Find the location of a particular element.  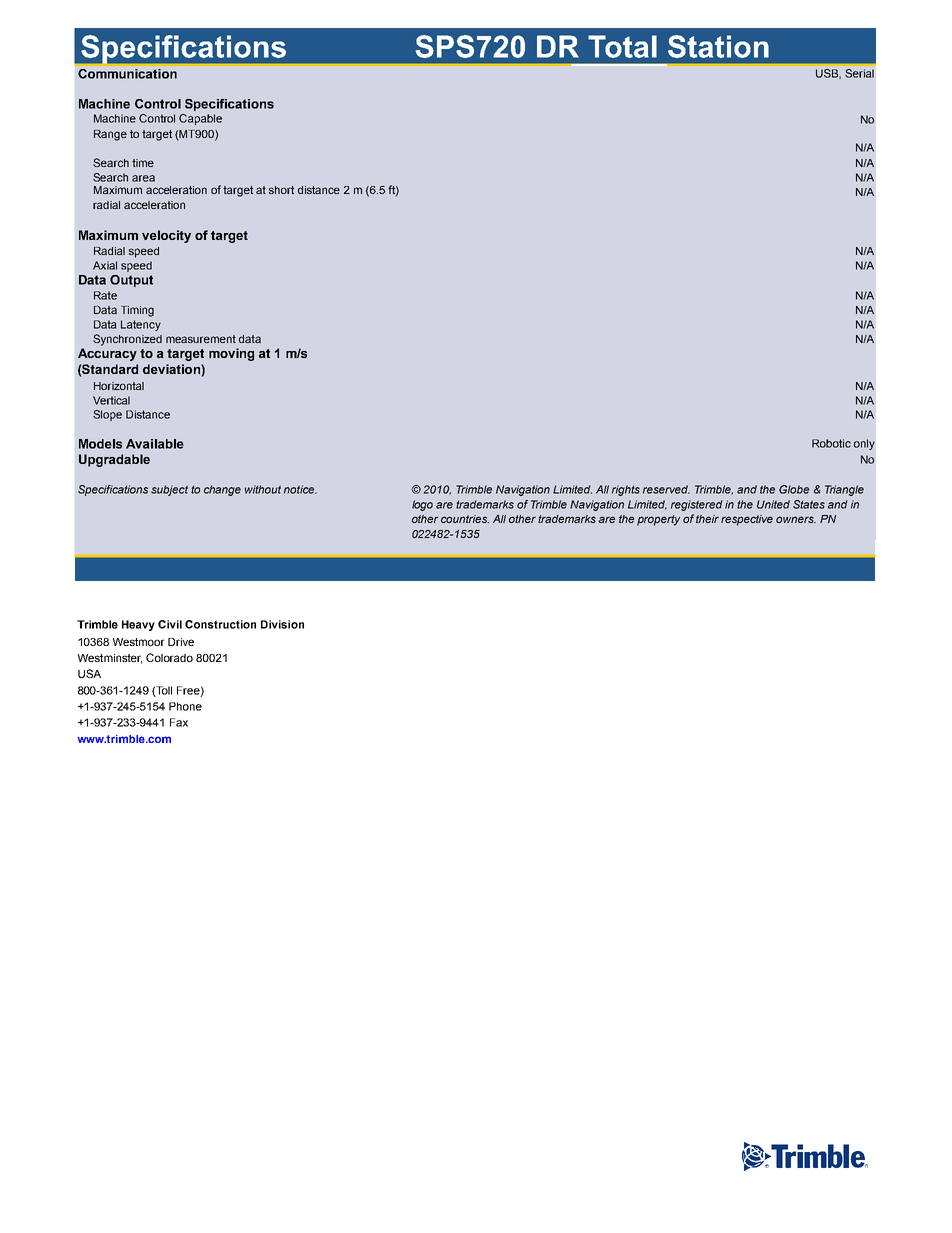

Station is located at coordinates (718, 46).
